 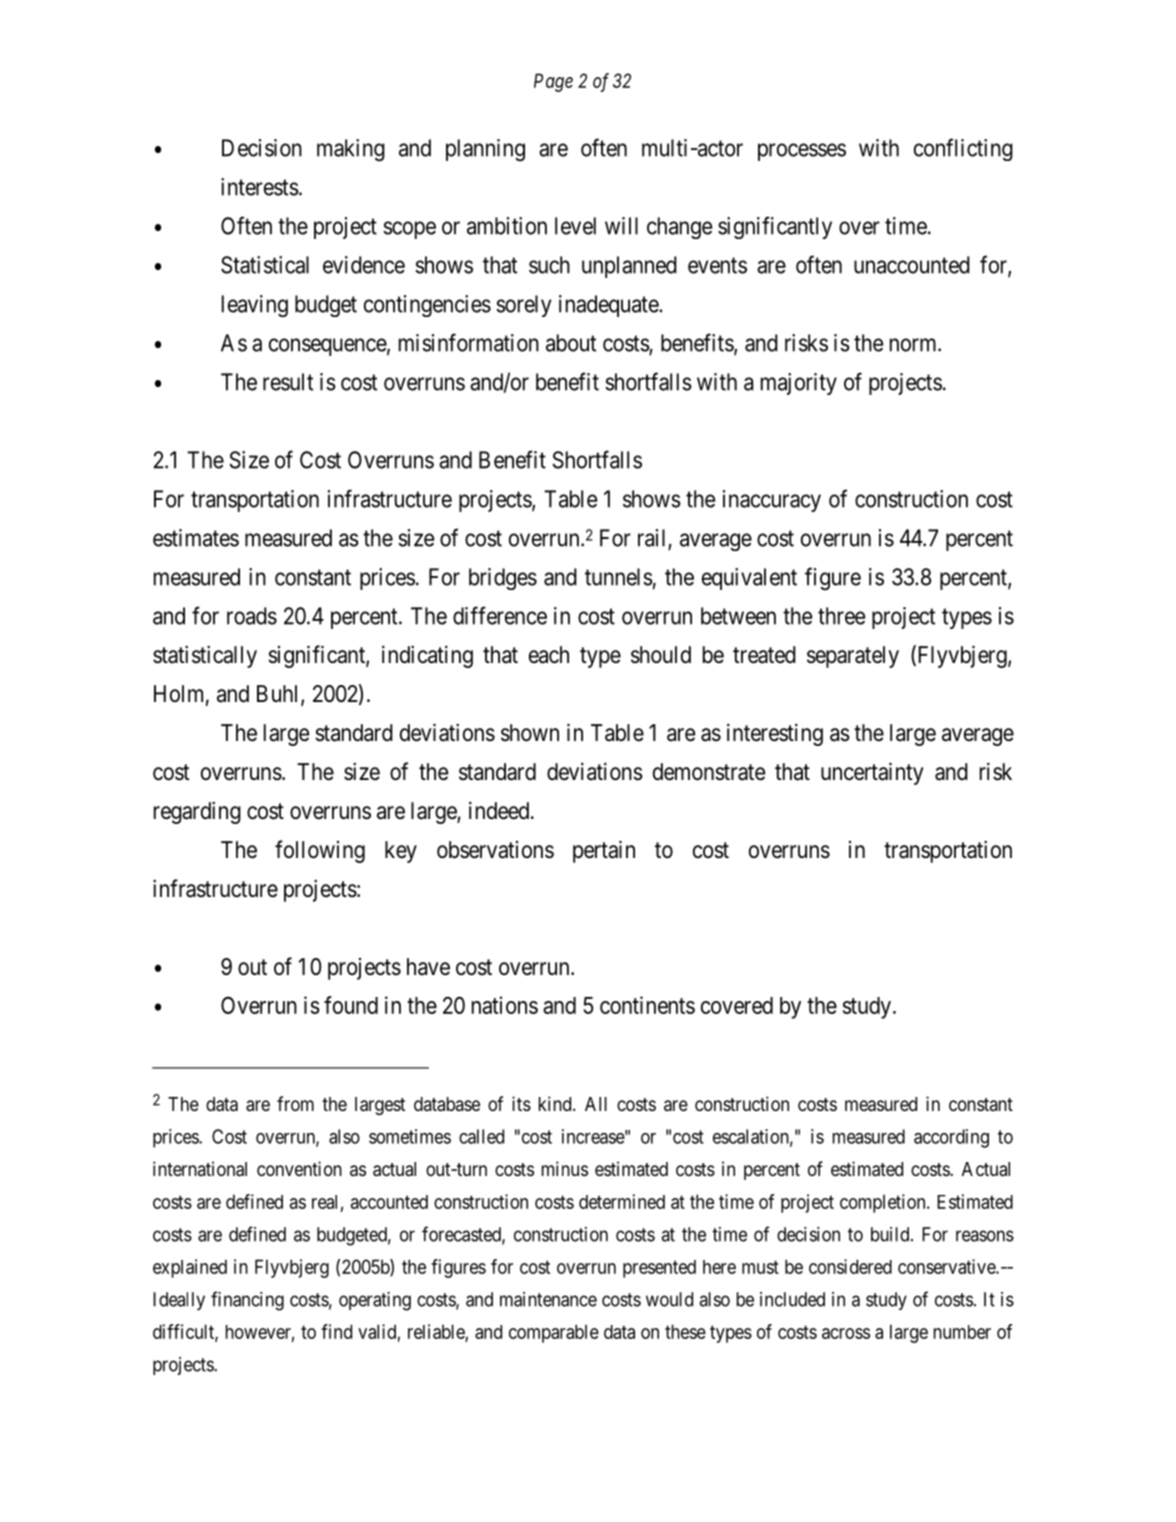 I want to click on pertain, so click(x=604, y=851).
